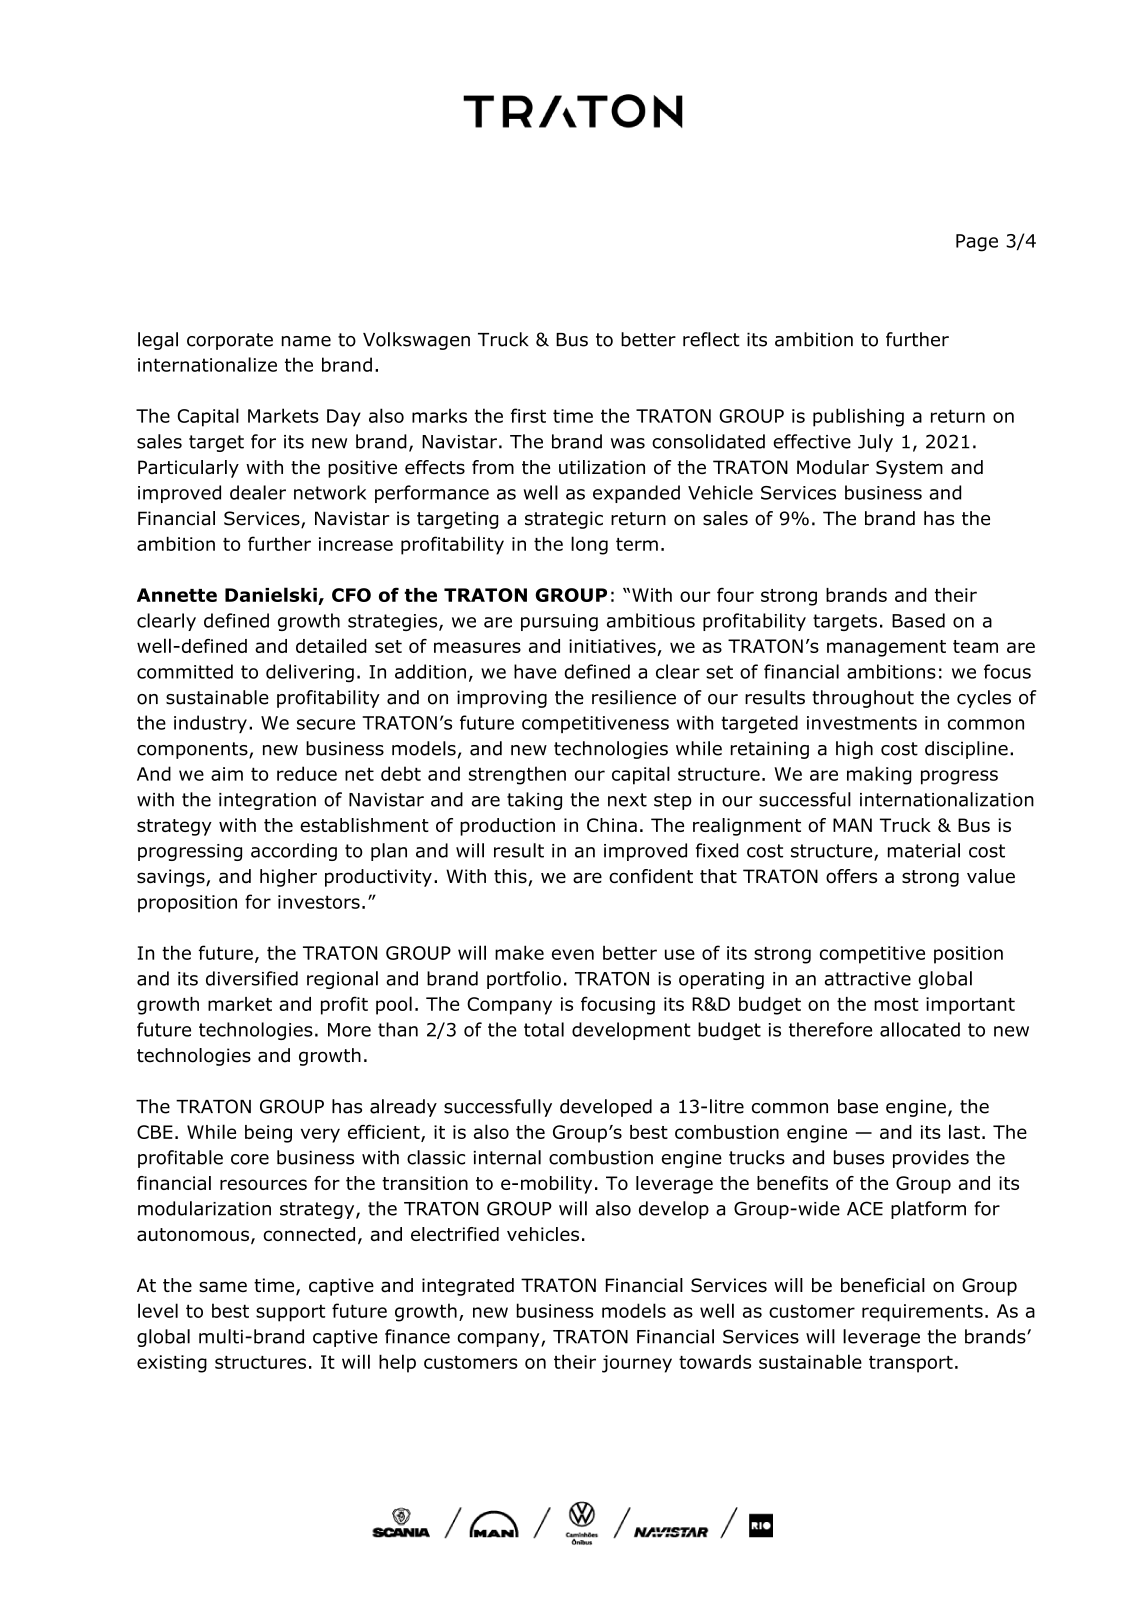 Image resolution: width=1146 pixels, height=1621 pixels. Describe the element at coordinates (252, 978) in the screenshot. I see `diversified` at that location.
